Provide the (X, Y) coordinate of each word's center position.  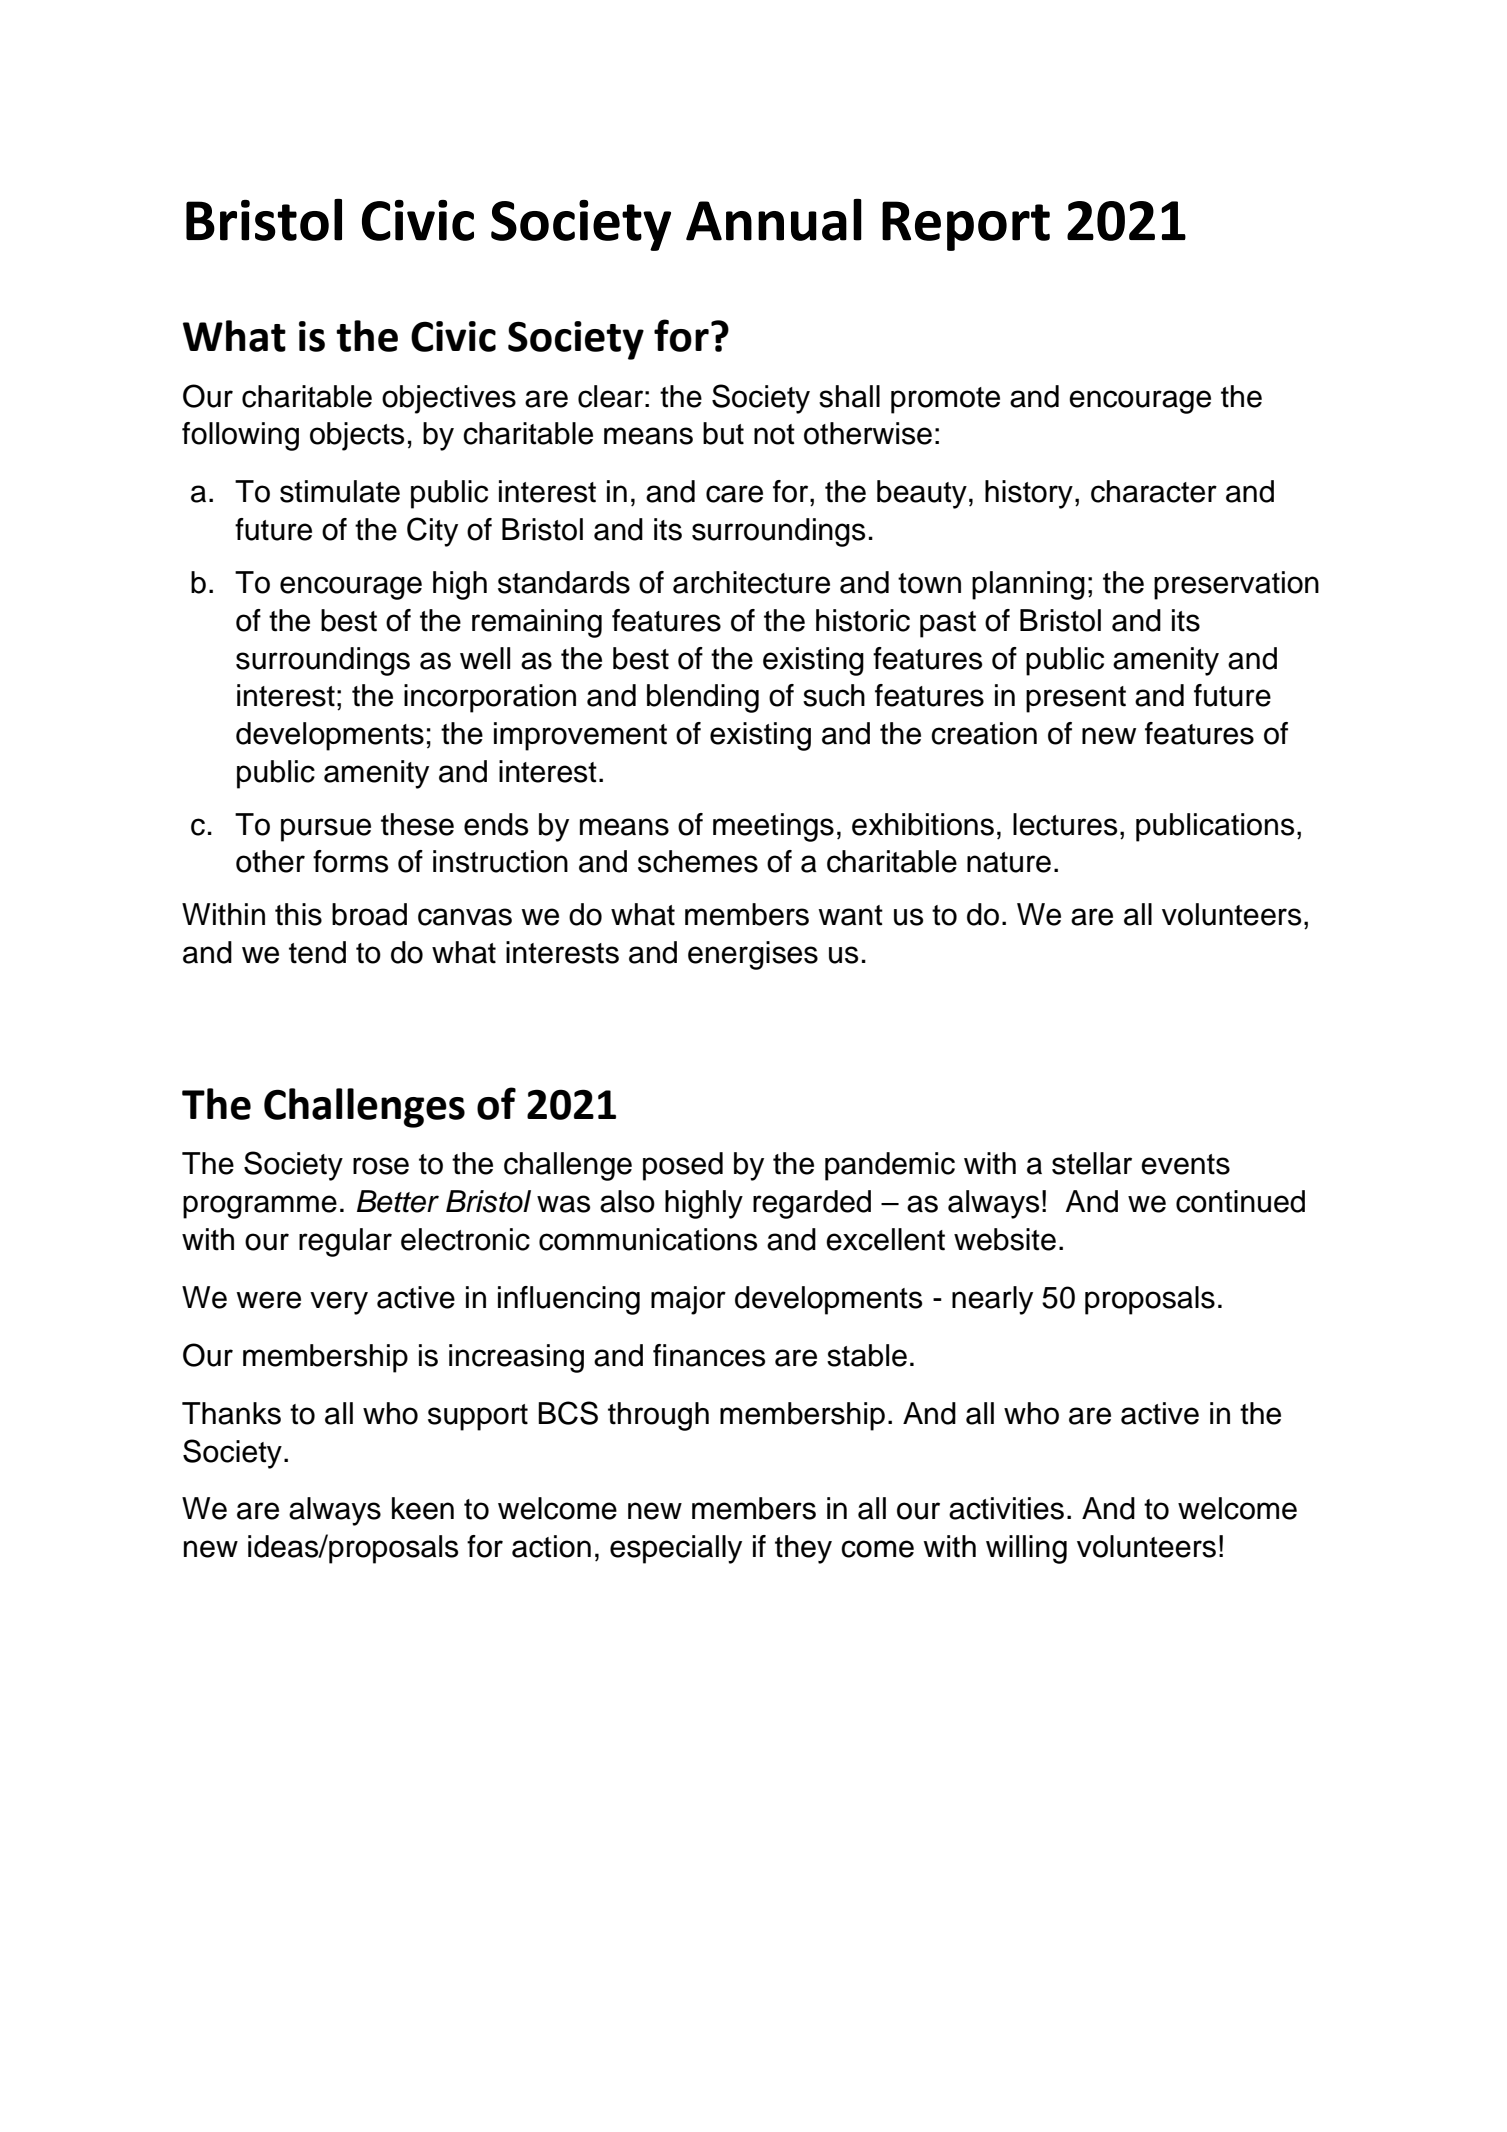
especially (676, 1549)
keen (423, 1508)
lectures (1065, 824)
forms (350, 861)
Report (966, 226)
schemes (698, 861)
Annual (774, 219)
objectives (449, 399)
